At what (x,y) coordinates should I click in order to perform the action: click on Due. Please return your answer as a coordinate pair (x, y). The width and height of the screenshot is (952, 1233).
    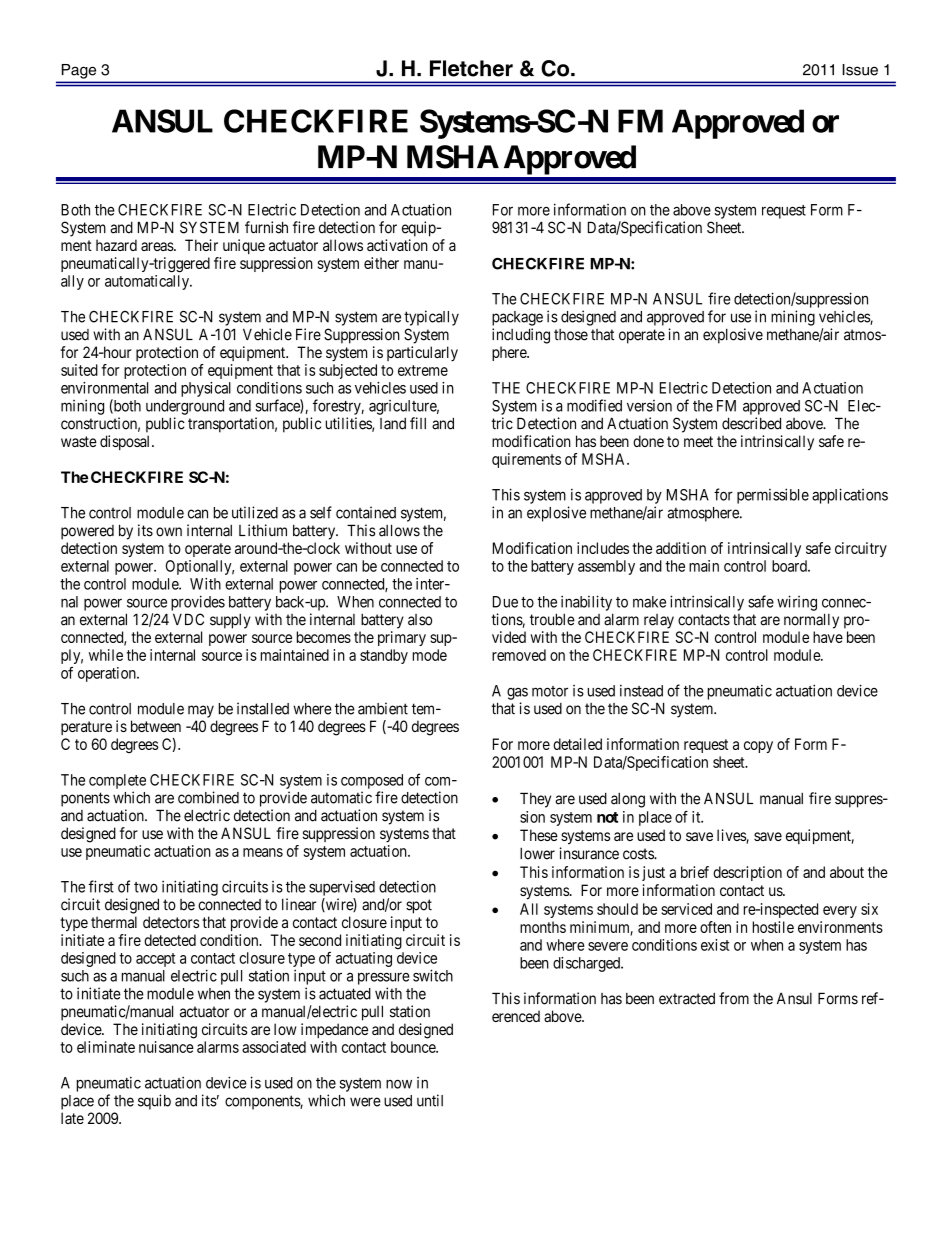
    Looking at the image, I should click on (505, 602).
